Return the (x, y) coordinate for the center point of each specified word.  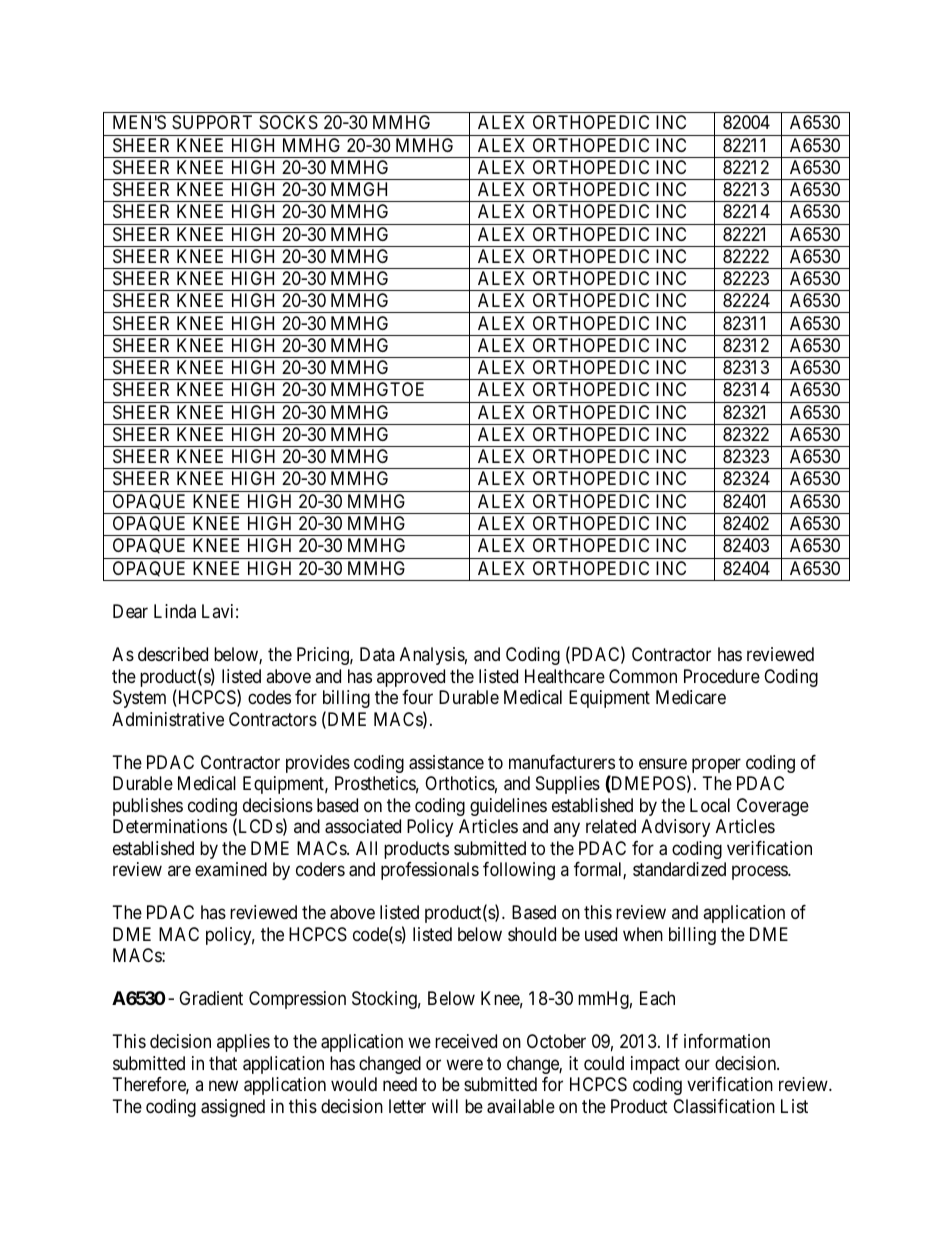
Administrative (168, 719)
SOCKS (288, 122)
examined (231, 869)
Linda (175, 611)
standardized (679, 869)
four (417, 697)
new (223, 1086)
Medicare (691, 697)
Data (377, 654)
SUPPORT (212, 122)
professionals (430, 871)
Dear (130, 611)
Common (643, 676)
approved (411, 678)
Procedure (722, 676)
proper (716, 765)
